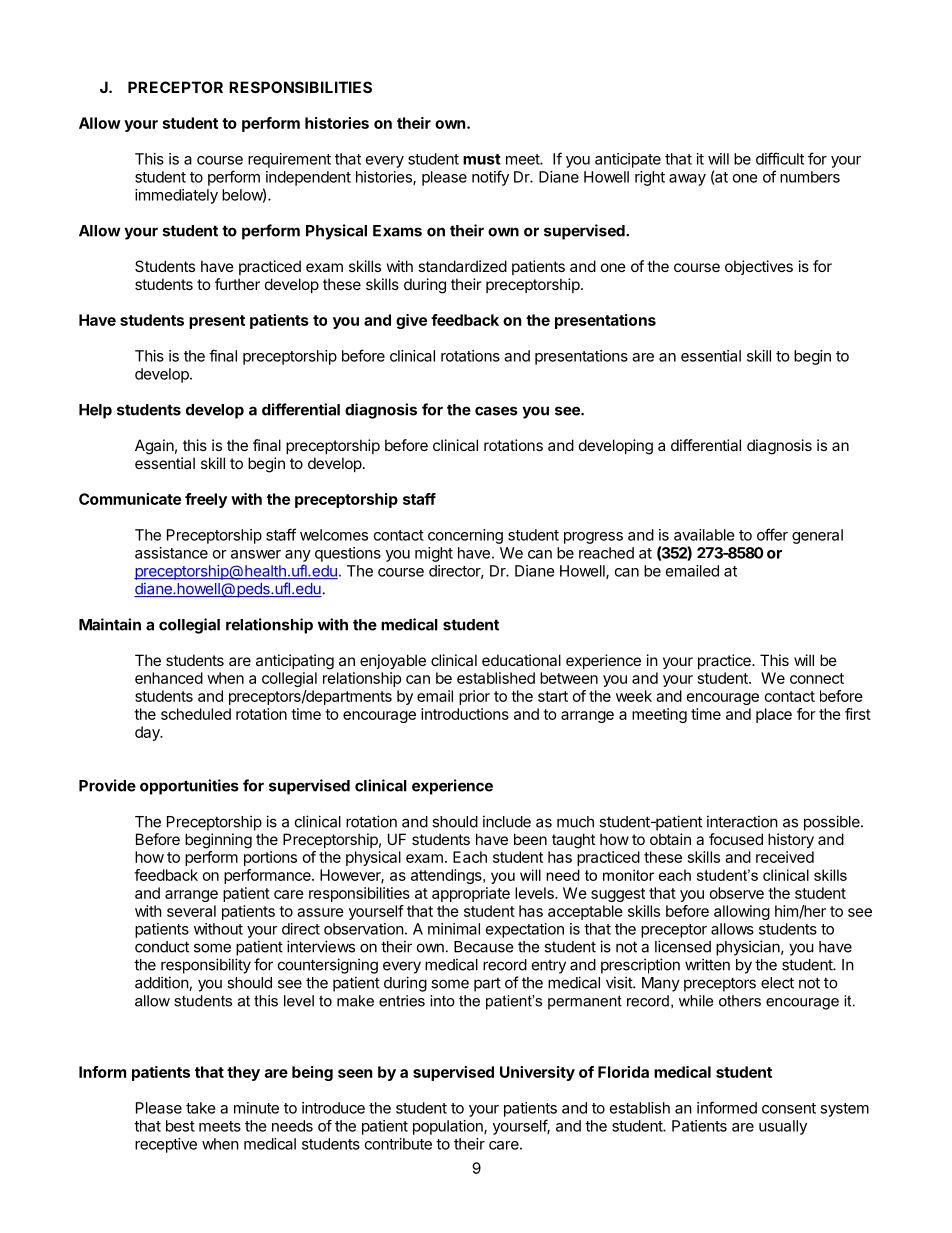 The height and width of the image is (1233, 952). Describe the element at coordinates (169, 678) in the image. I see `enhanced` at that location.
